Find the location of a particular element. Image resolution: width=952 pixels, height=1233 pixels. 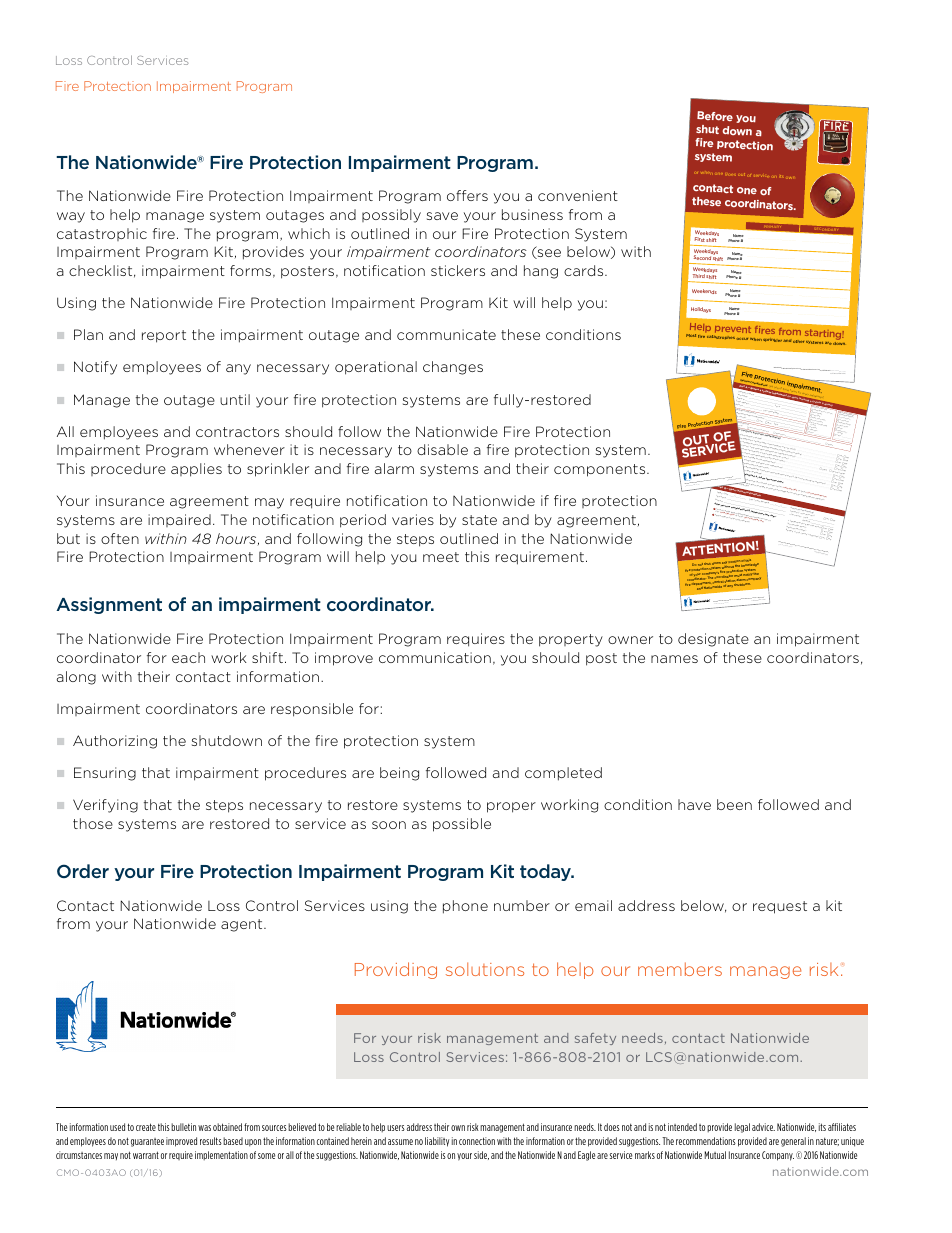

connection is located at coordinates (477, 1141).
